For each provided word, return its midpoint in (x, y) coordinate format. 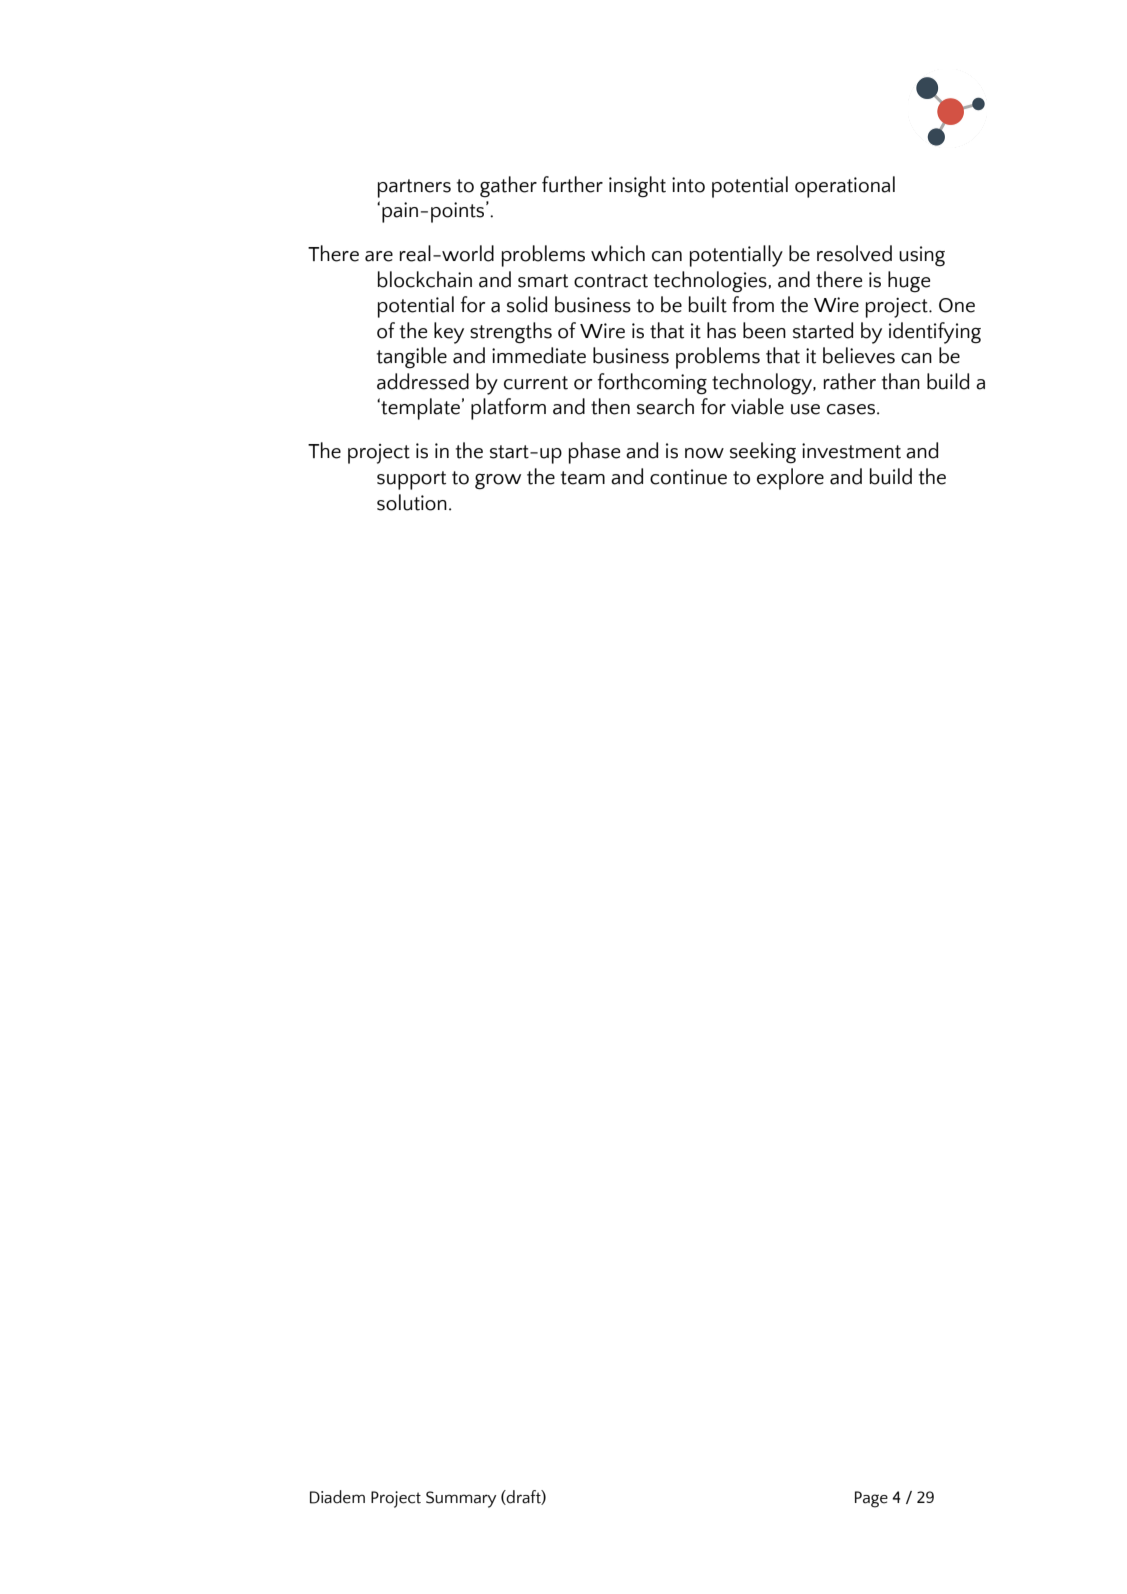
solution (412, 502)
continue (688, 477)
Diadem (337, 1497)
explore (790, 479)
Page (871, 1499)
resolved (854, 253)
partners (414, 188)
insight (637, 187)
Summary (461, 1499)
